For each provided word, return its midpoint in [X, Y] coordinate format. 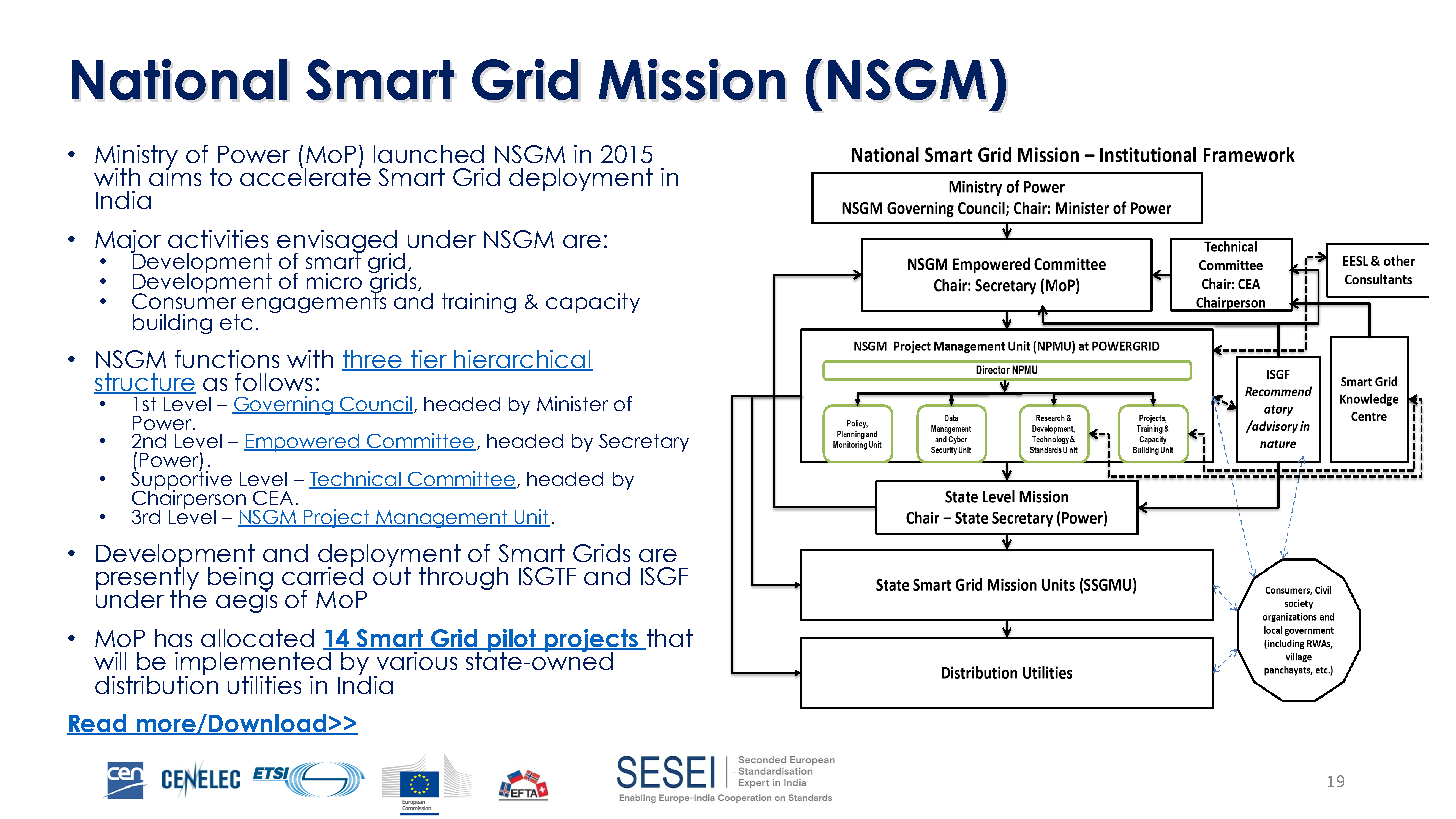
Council [375, 404]
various [417, 659]
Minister [572, 403]
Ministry [136, 157]
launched [429, 154]
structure [145, 383]
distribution [156, 683]
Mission [692, 79]
